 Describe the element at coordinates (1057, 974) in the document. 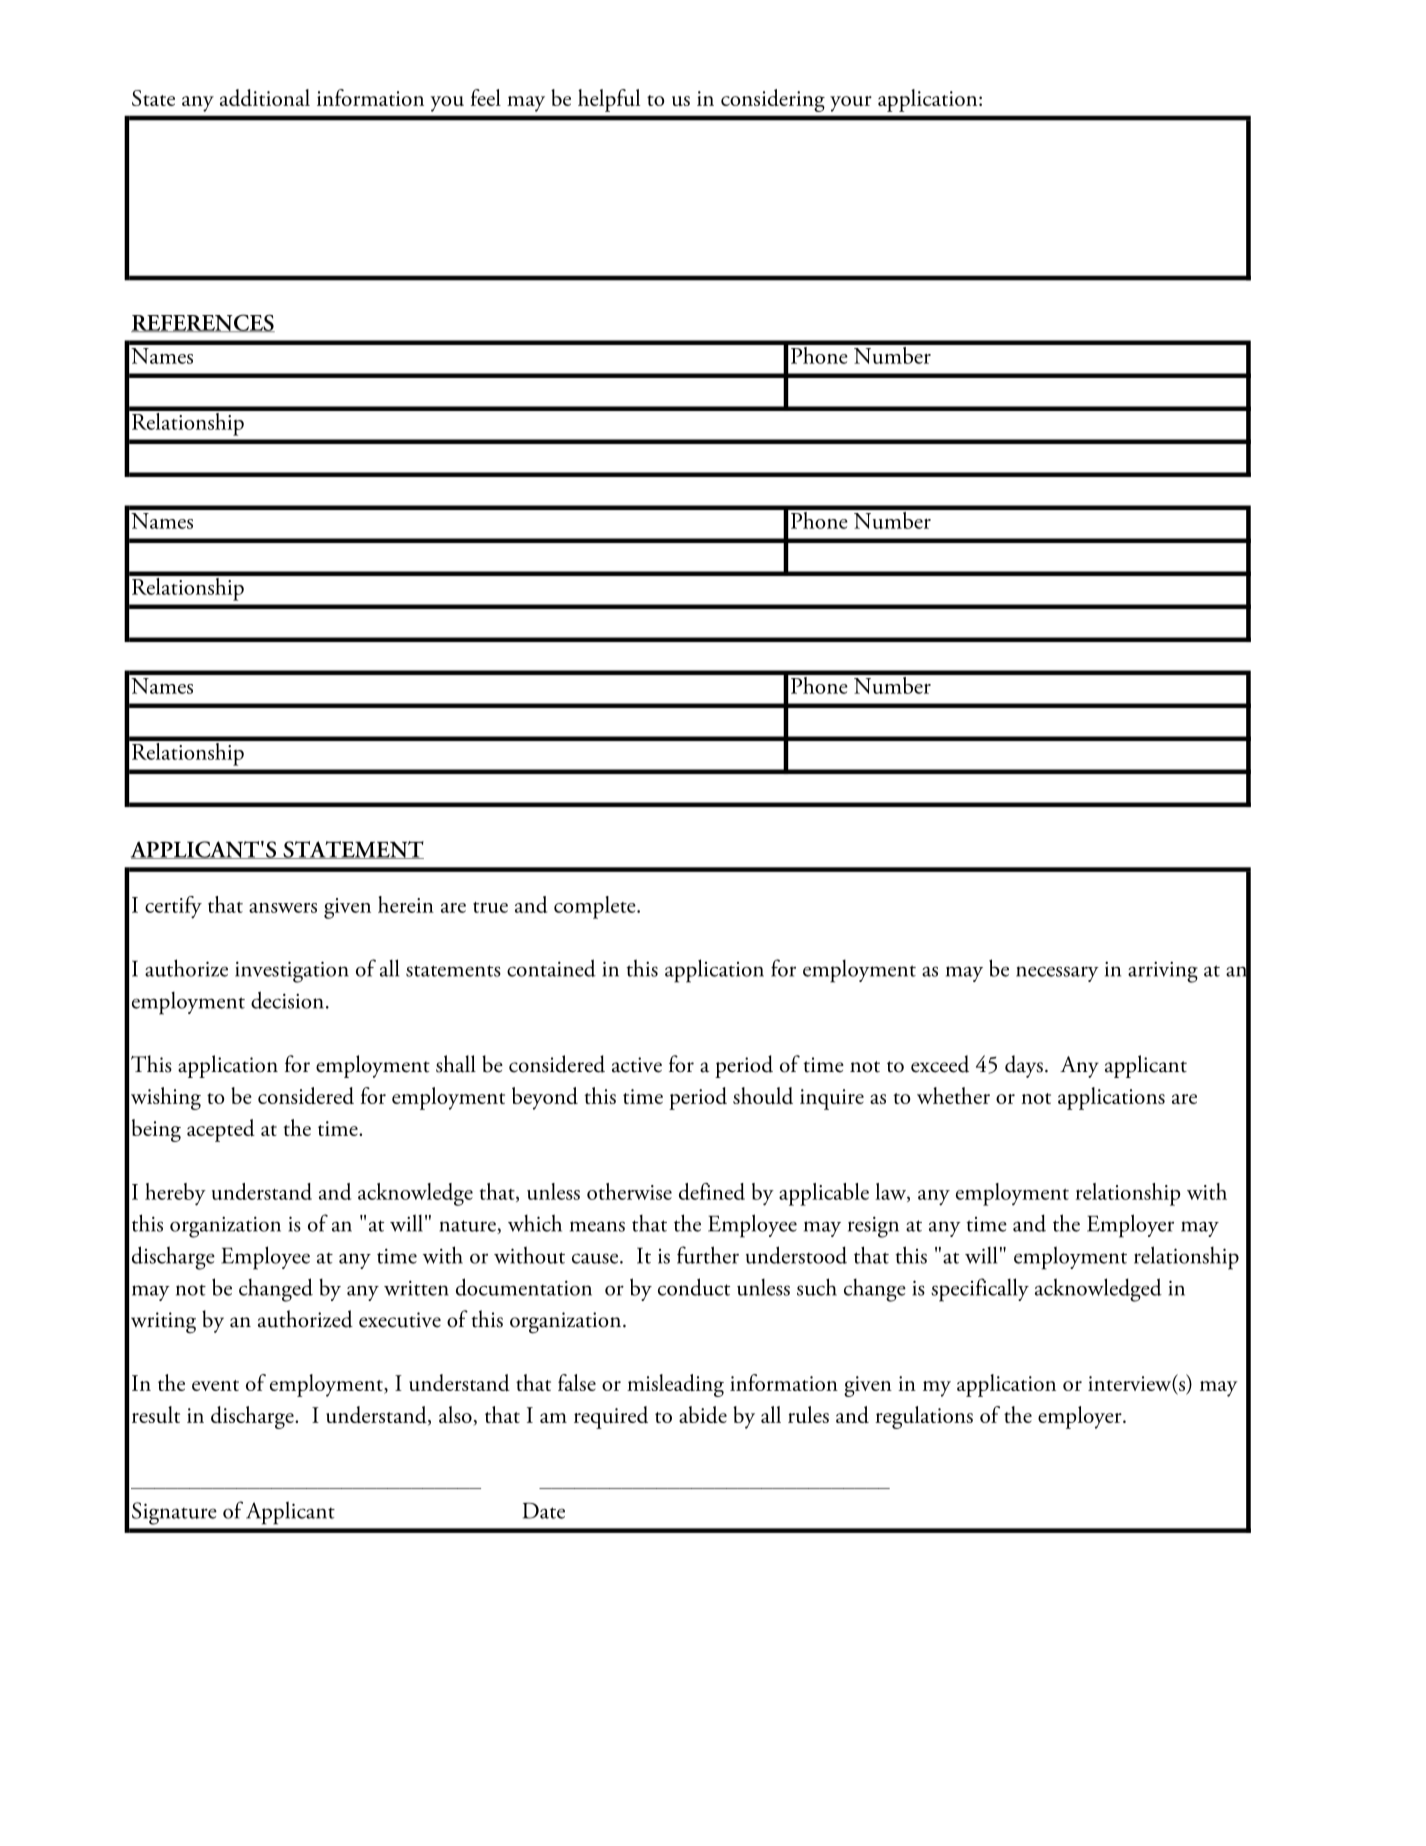

I see `necessary` at that location.
